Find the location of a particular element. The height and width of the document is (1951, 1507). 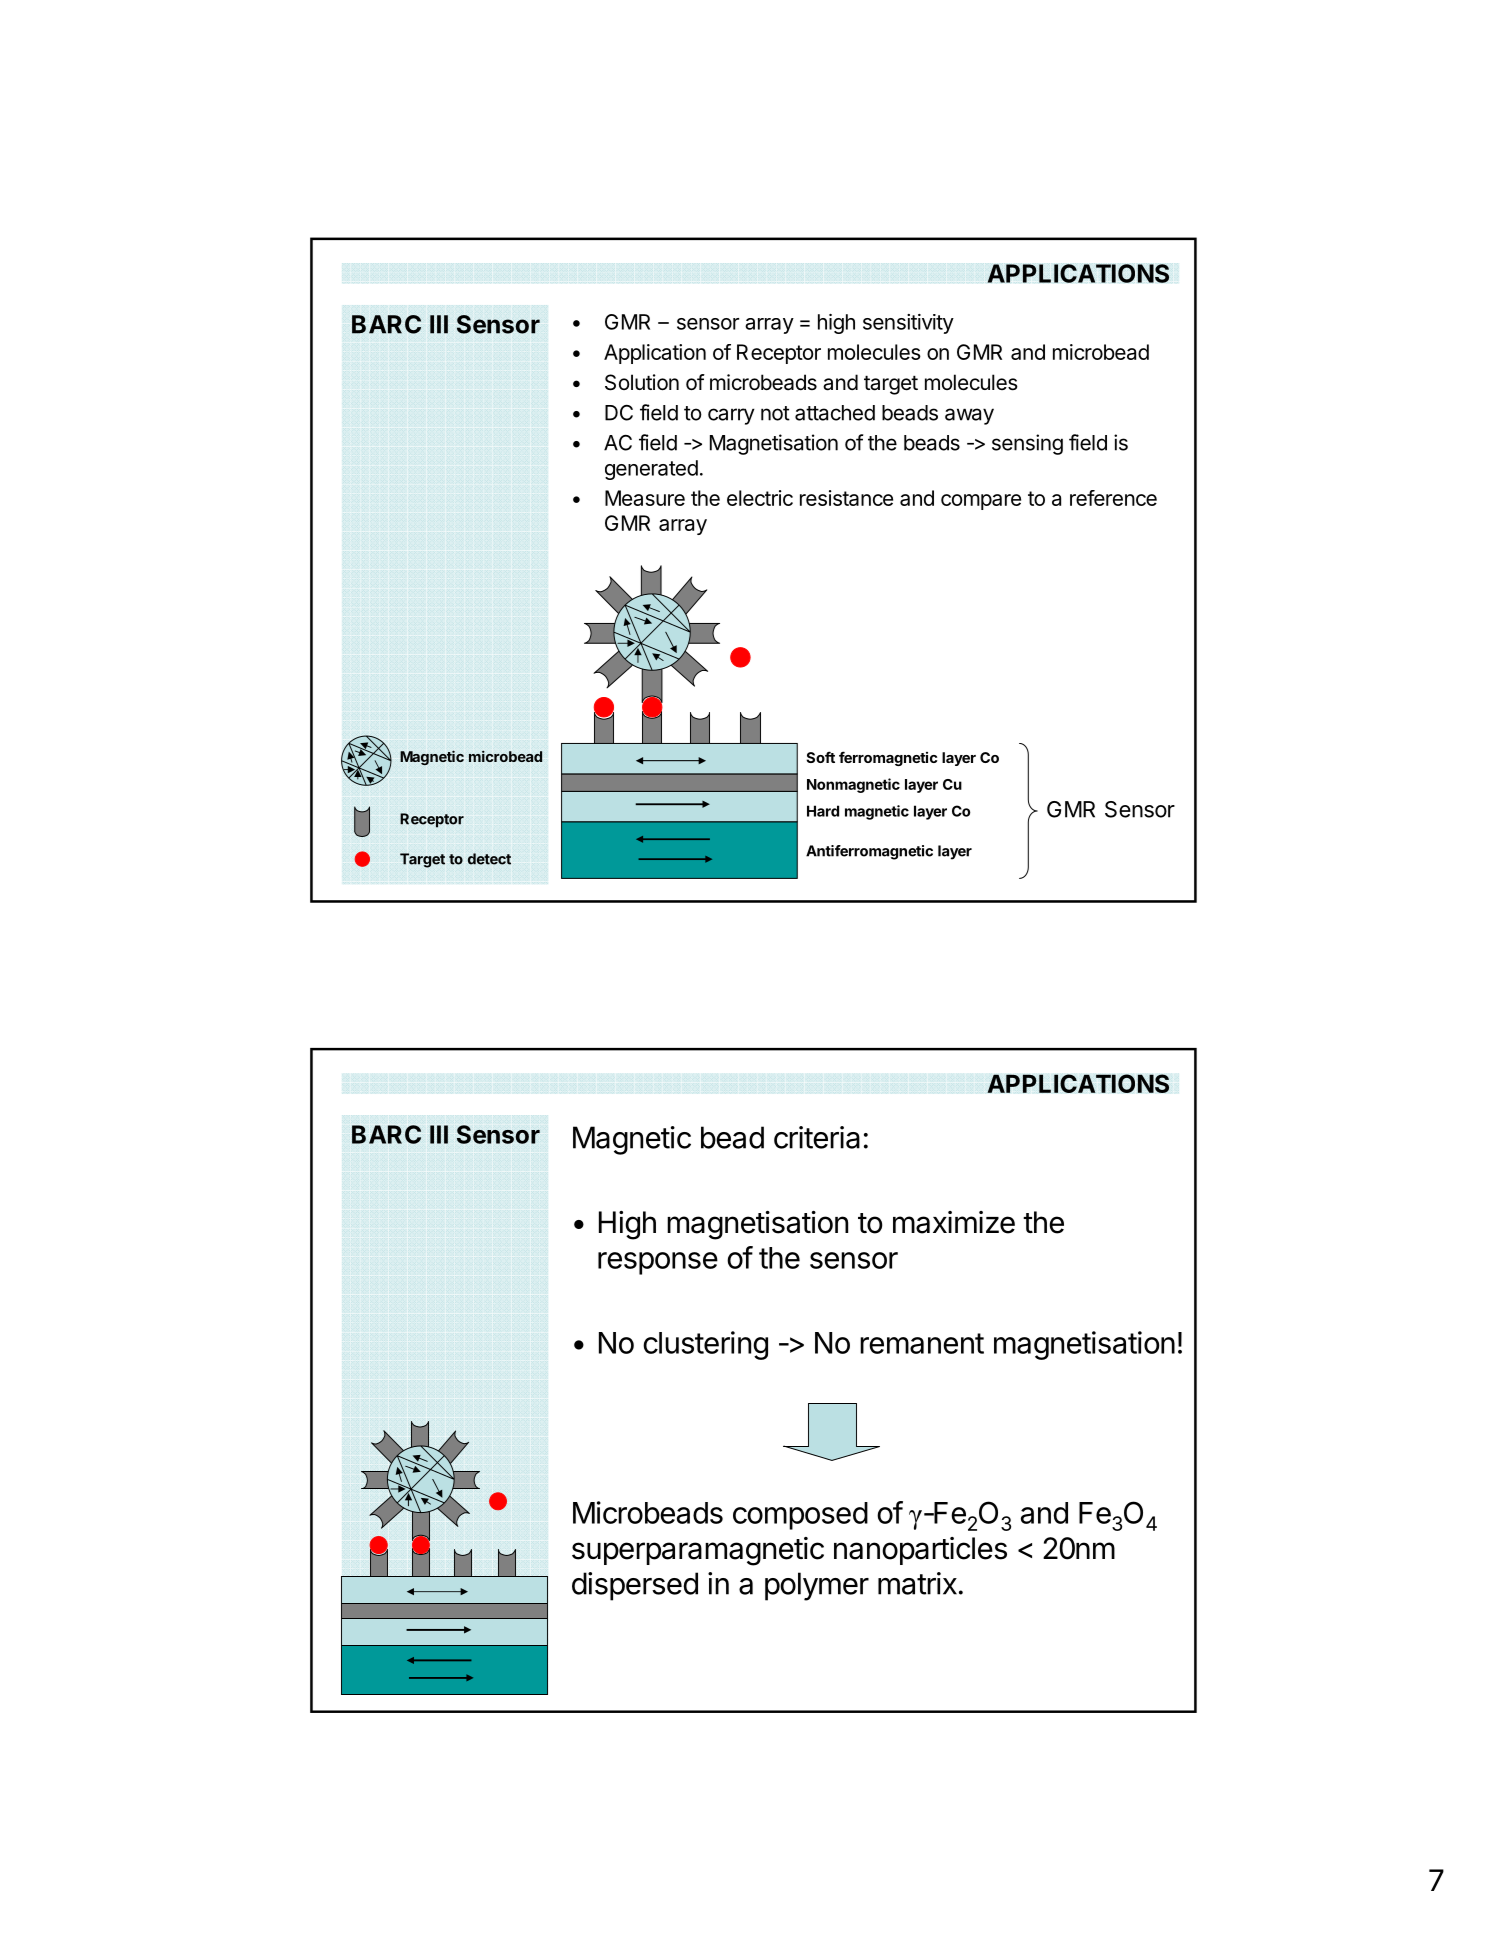

composed is located at coordinates (800, 1516).
